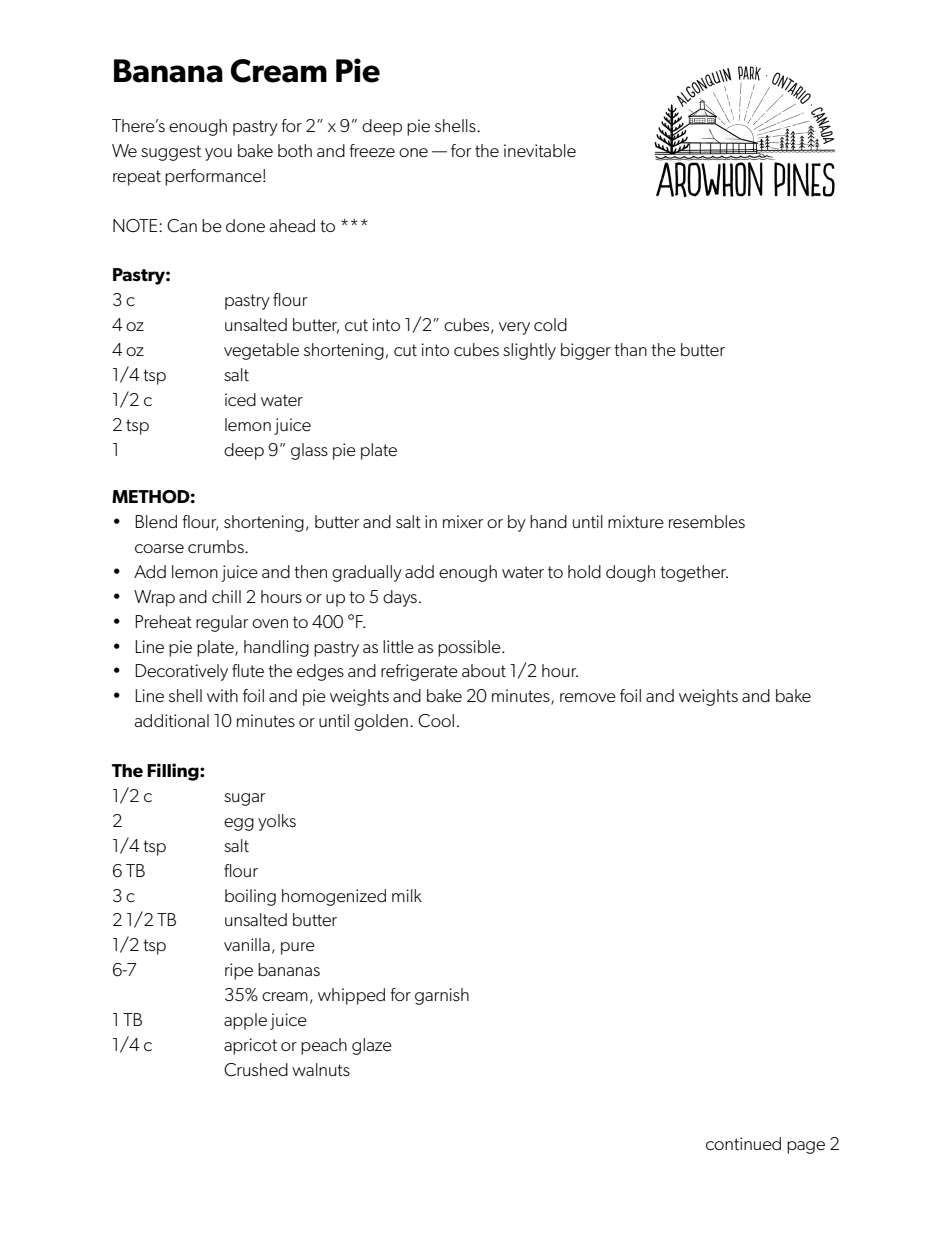 This screenshot has height=1233, width=952. I want to click on than, so click(630, 349).
